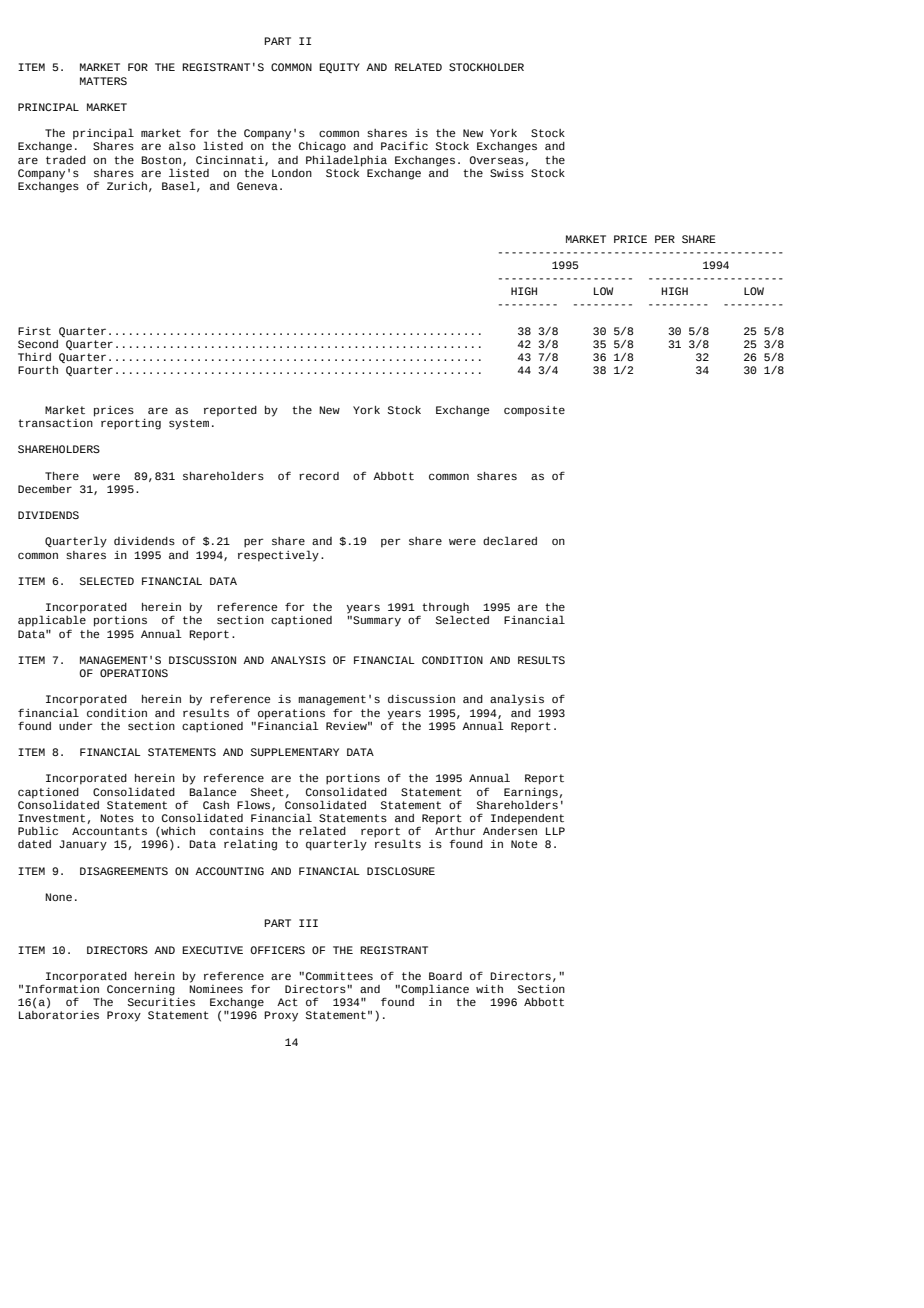 The width and height of the screenshot is (924, 1308). I want to click on MATTERS, so click(103, 81).
